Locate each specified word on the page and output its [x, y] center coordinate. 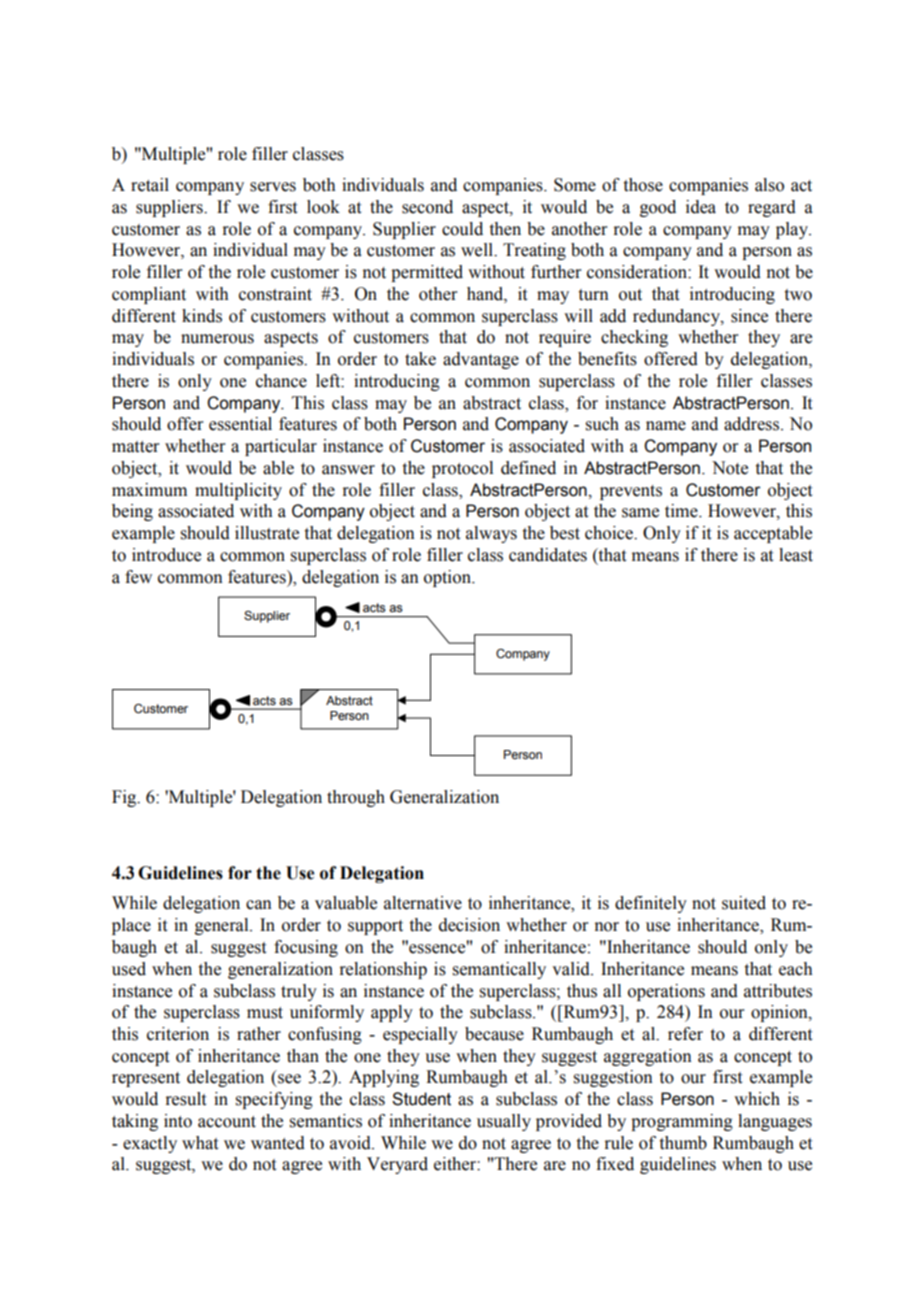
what [200, 1143]
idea [701, 207]
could [462, 229]
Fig [125, 798]
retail [150, 185]
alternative [423, 903]
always [491, 534]
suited [744, 903]
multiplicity [238, 491]
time [682, 511]
